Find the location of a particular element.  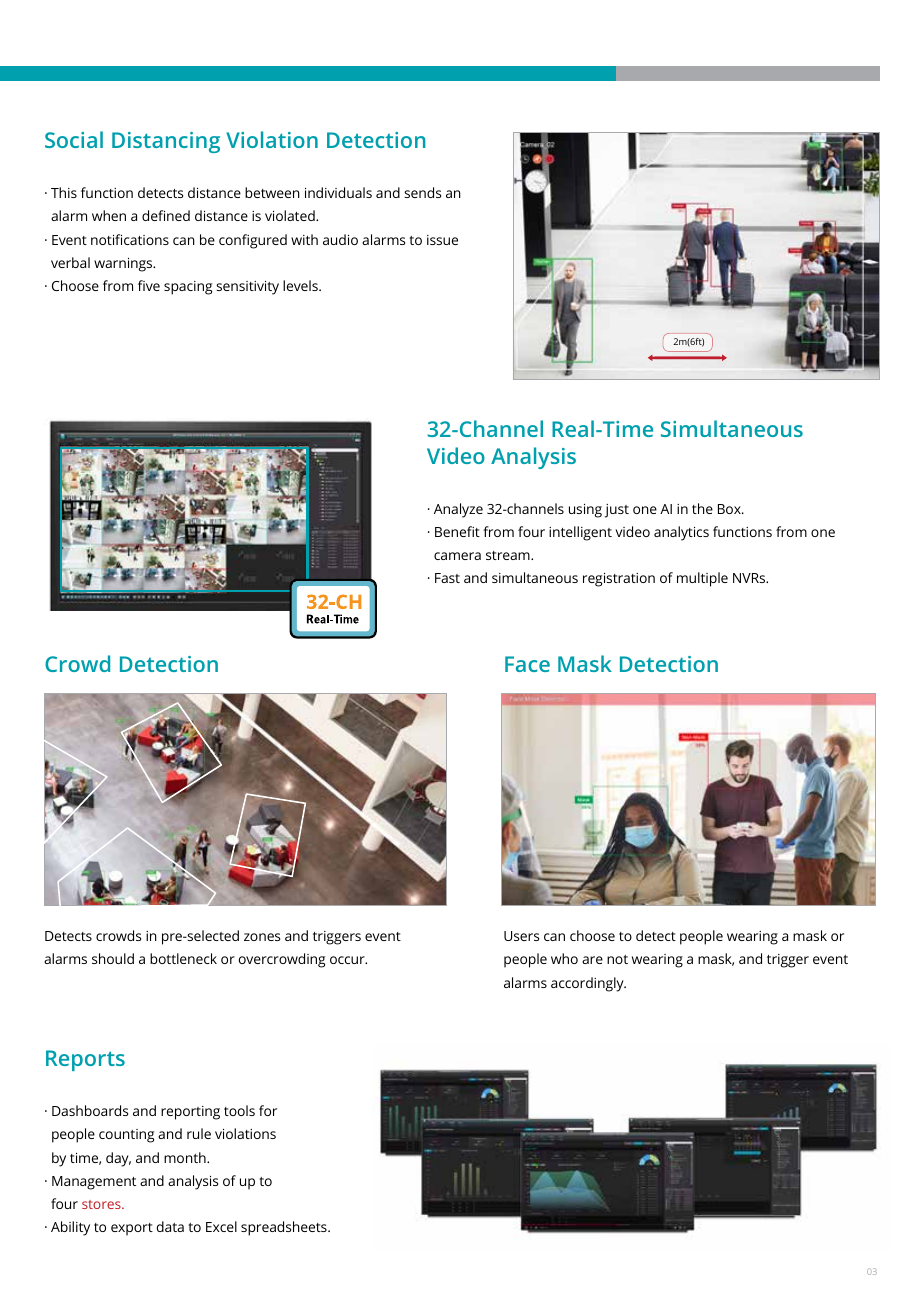

Distancing is located at coordinates (166, 142).
